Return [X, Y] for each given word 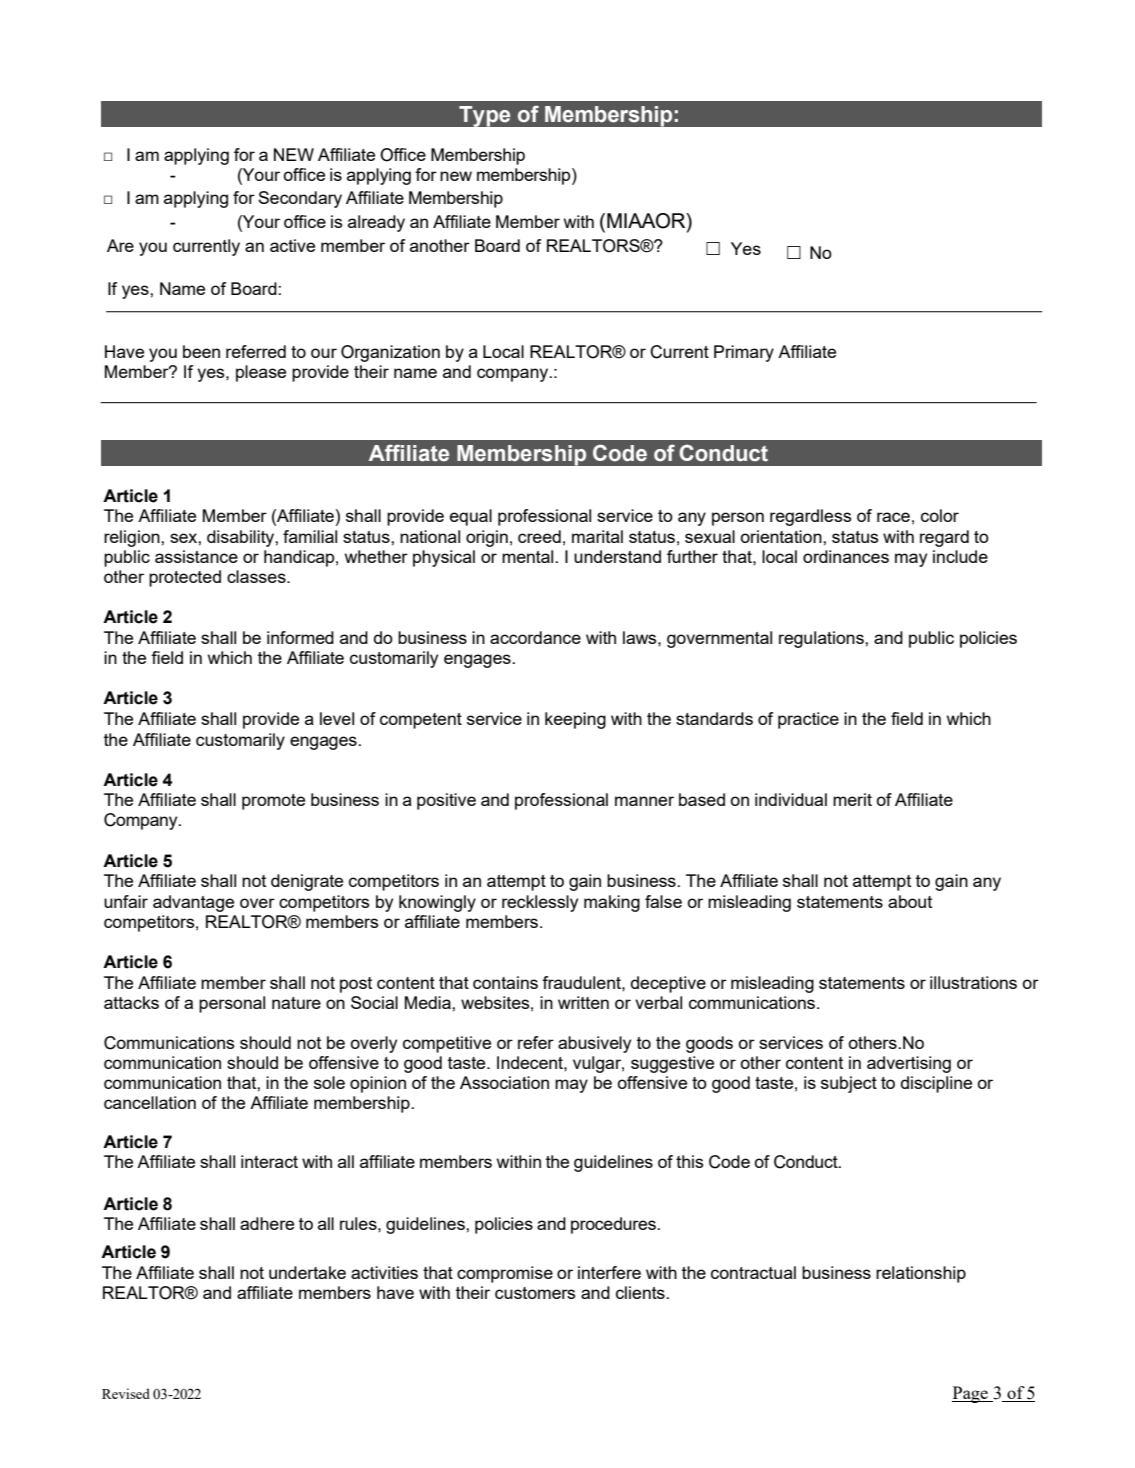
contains [505, 982]
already [376, 223]
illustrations [973, 982]
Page [971, 1394]
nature [296, 1003]
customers [535, 1293]
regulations [822, 639]
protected [185, 578]
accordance [535, 637]
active [292, 245]
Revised [126, 1393]
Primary [744, 353]
